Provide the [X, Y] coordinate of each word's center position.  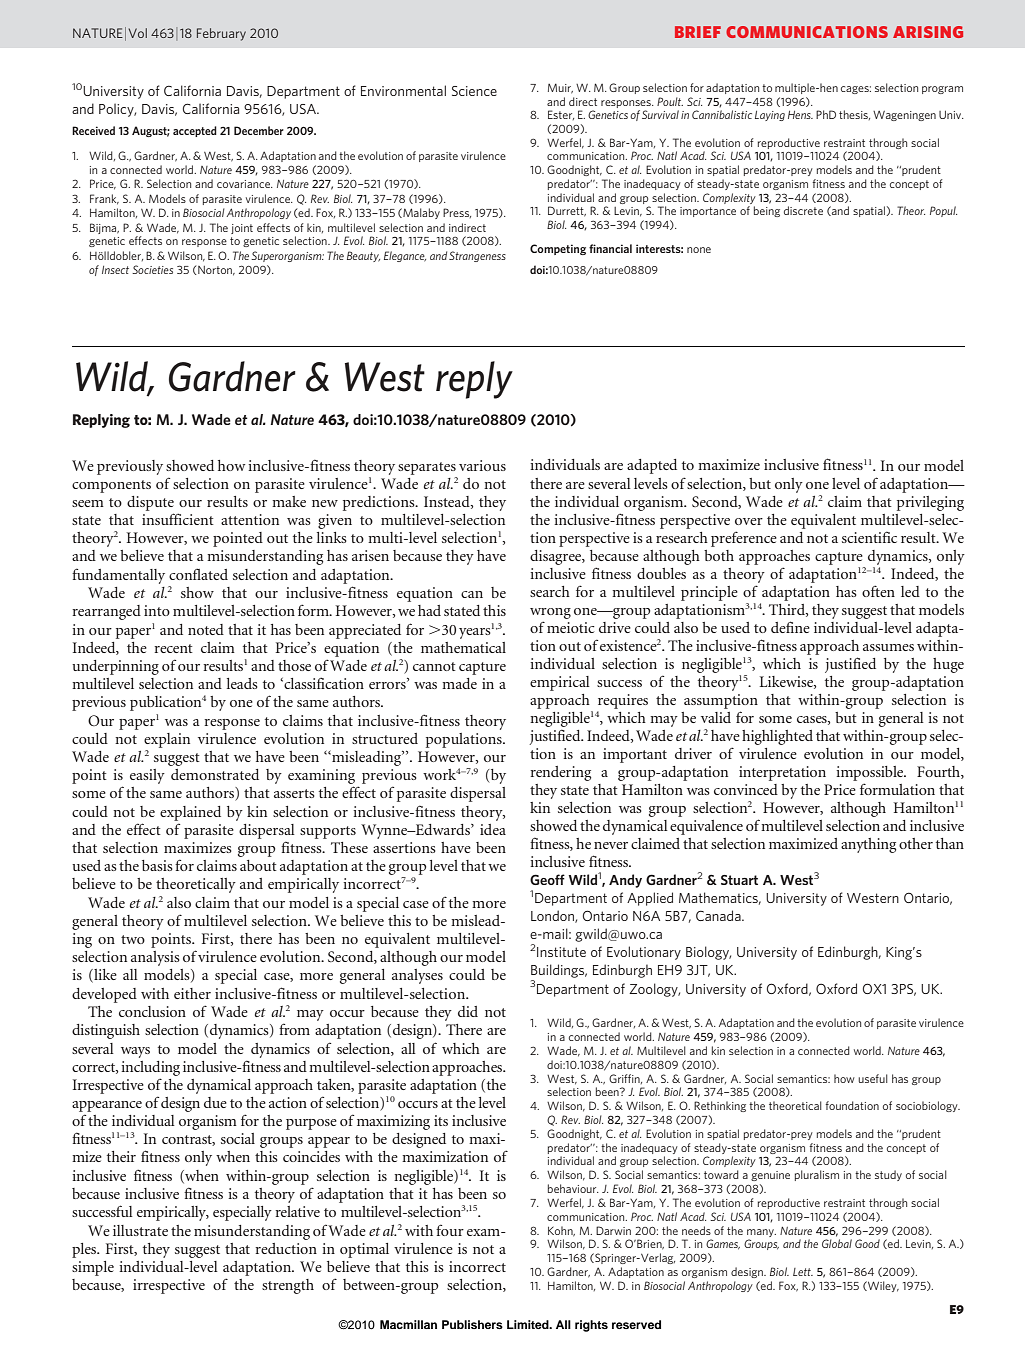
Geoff [547, 879]
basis [157, 865]
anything [868, 845]
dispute [150, 503]
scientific [869, 537]
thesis [854, 115]
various [482, 465]
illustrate [140, 1230]
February [221, 34]
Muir [560, 88]
